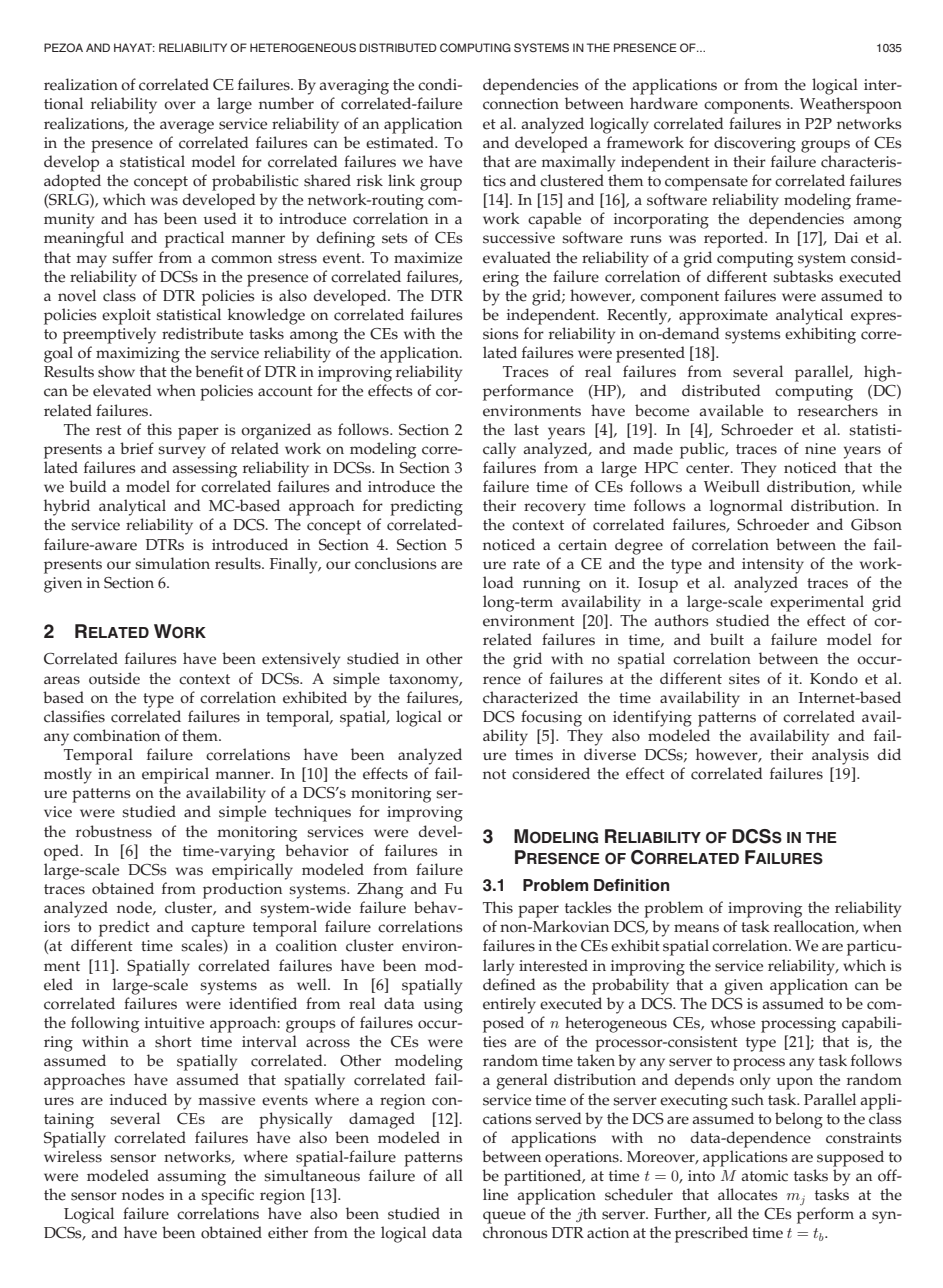 This document has width=943, height=1288. I want to click on Kondo, so click(834, 678).
